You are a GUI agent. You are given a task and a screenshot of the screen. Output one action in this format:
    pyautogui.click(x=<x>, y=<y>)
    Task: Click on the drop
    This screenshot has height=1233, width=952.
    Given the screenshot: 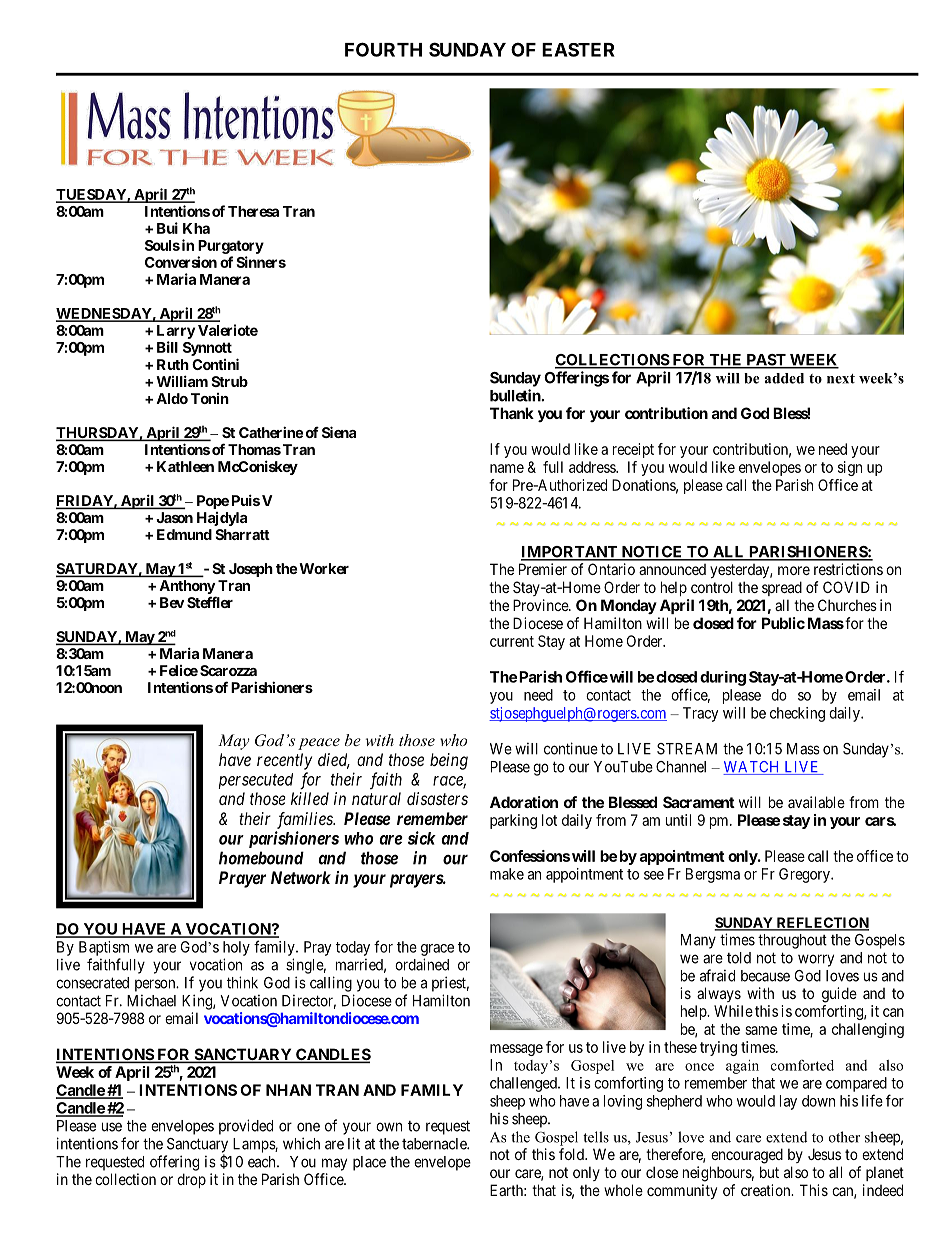 What is the action you would take?
    pyautogui.click(x=191, y=1180)
